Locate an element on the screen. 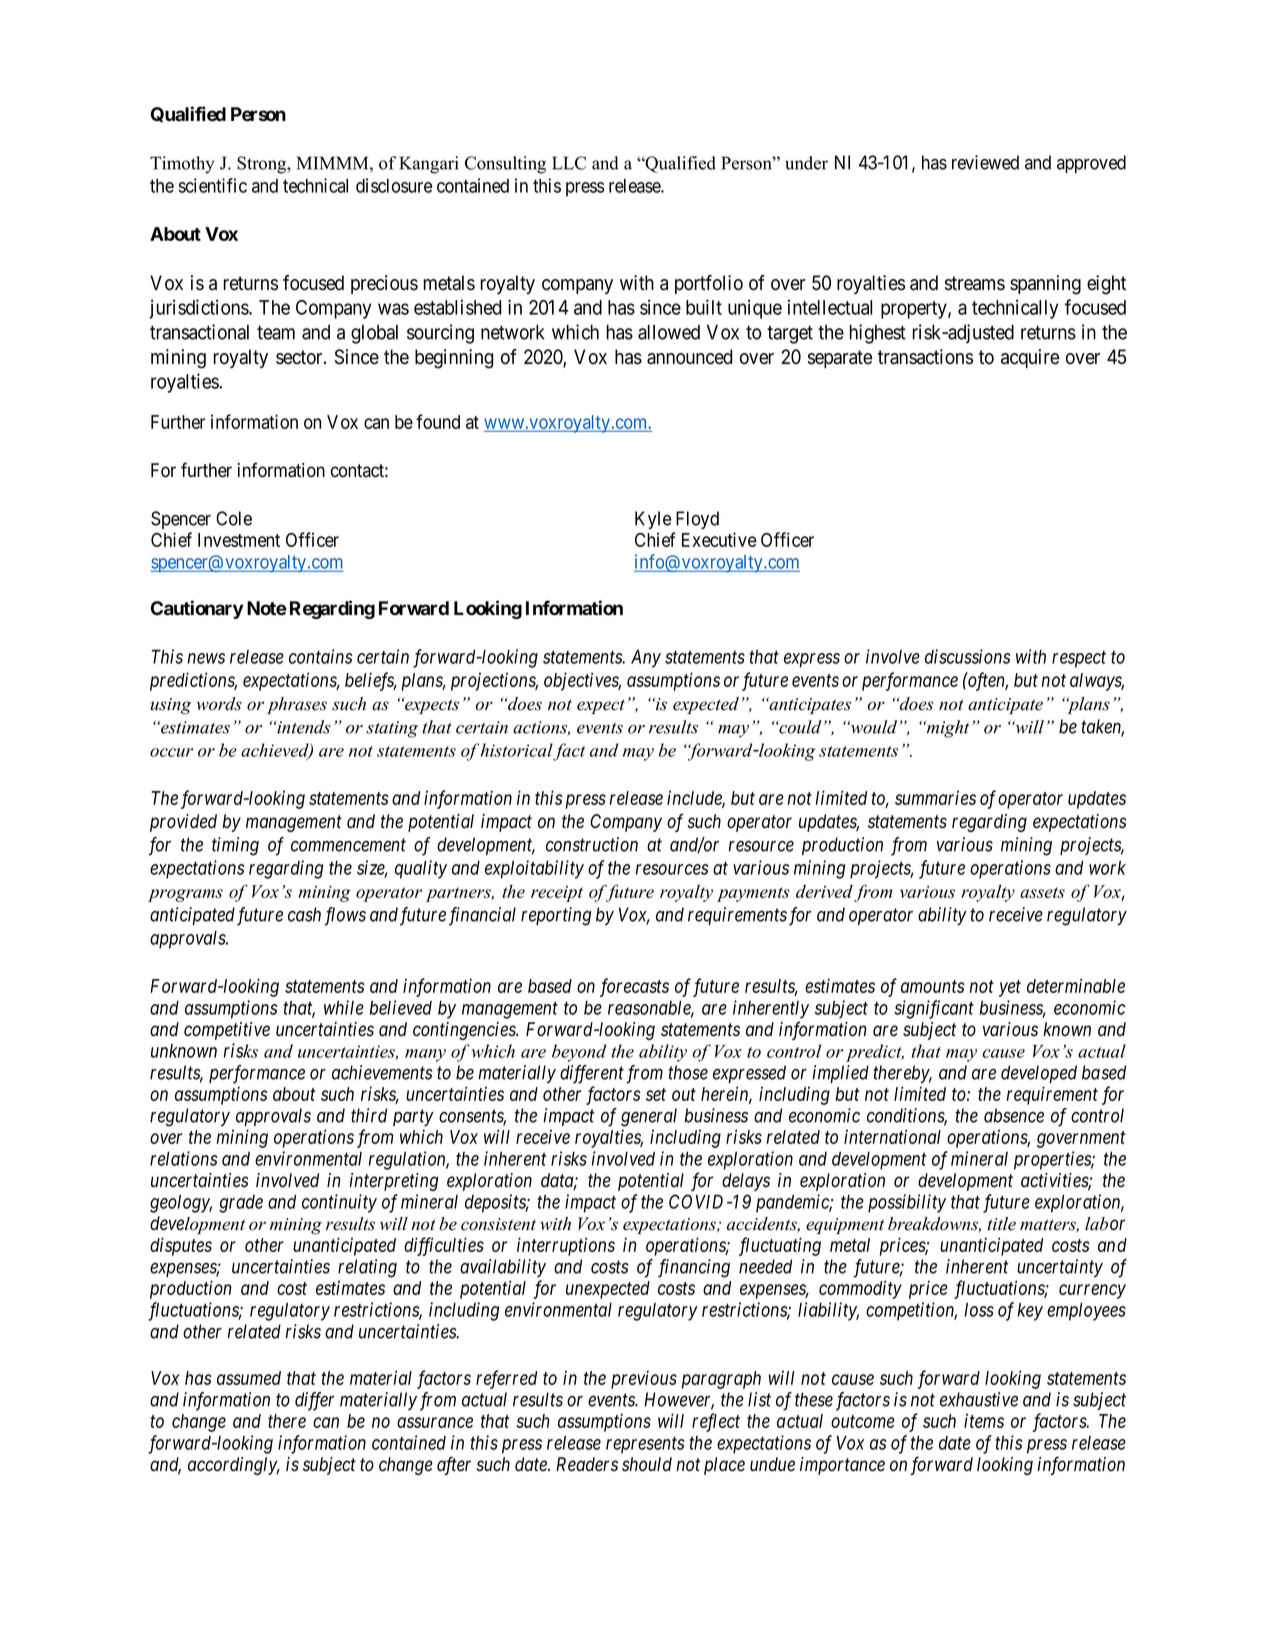 The image size is (1276, 1651). reviewed is located at coordinates (985, 162).
